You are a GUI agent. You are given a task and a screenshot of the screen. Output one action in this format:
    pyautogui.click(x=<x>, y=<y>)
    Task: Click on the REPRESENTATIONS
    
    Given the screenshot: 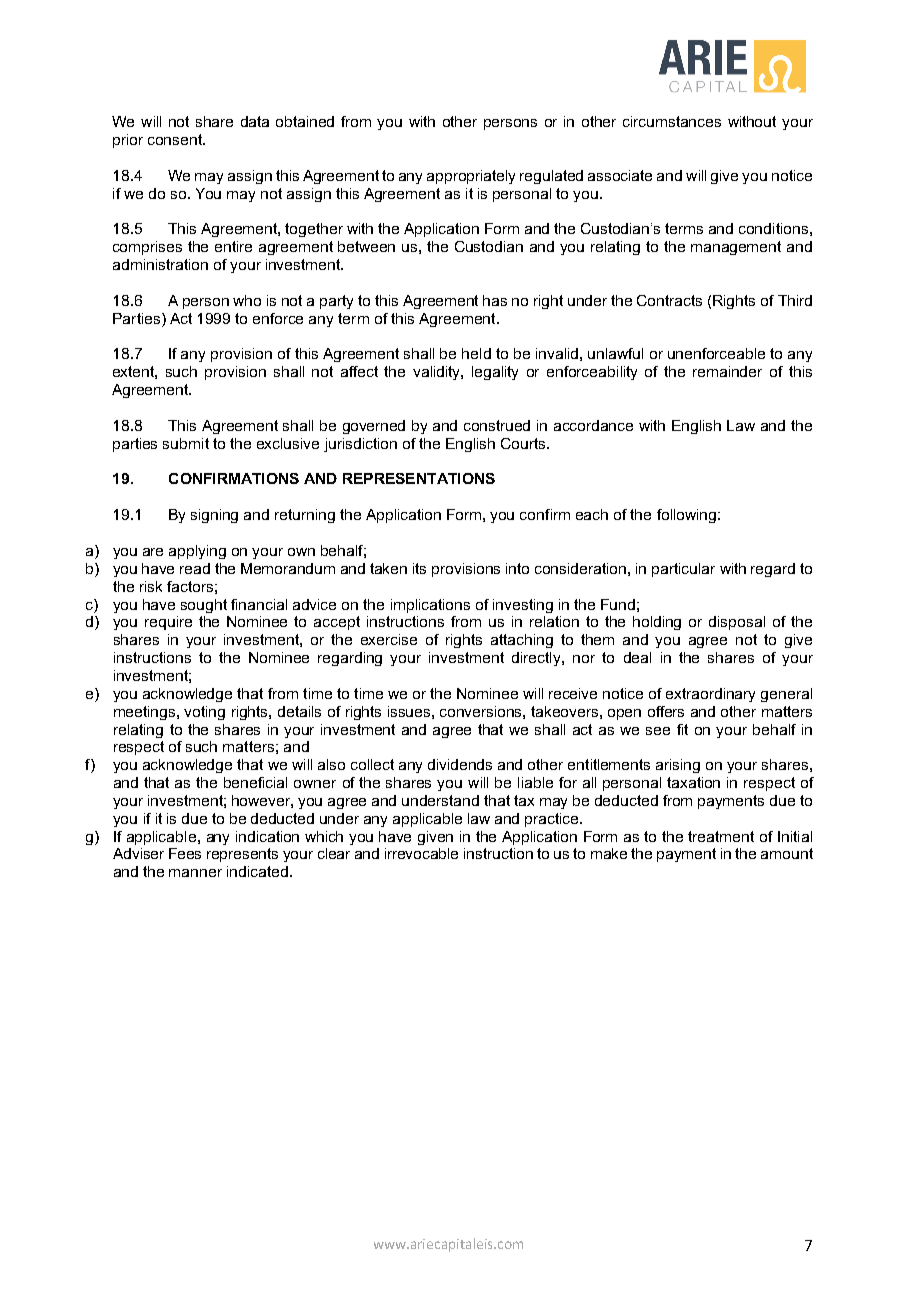 What is the action you would take?
    pyautogui.click(x=419, y=478)
